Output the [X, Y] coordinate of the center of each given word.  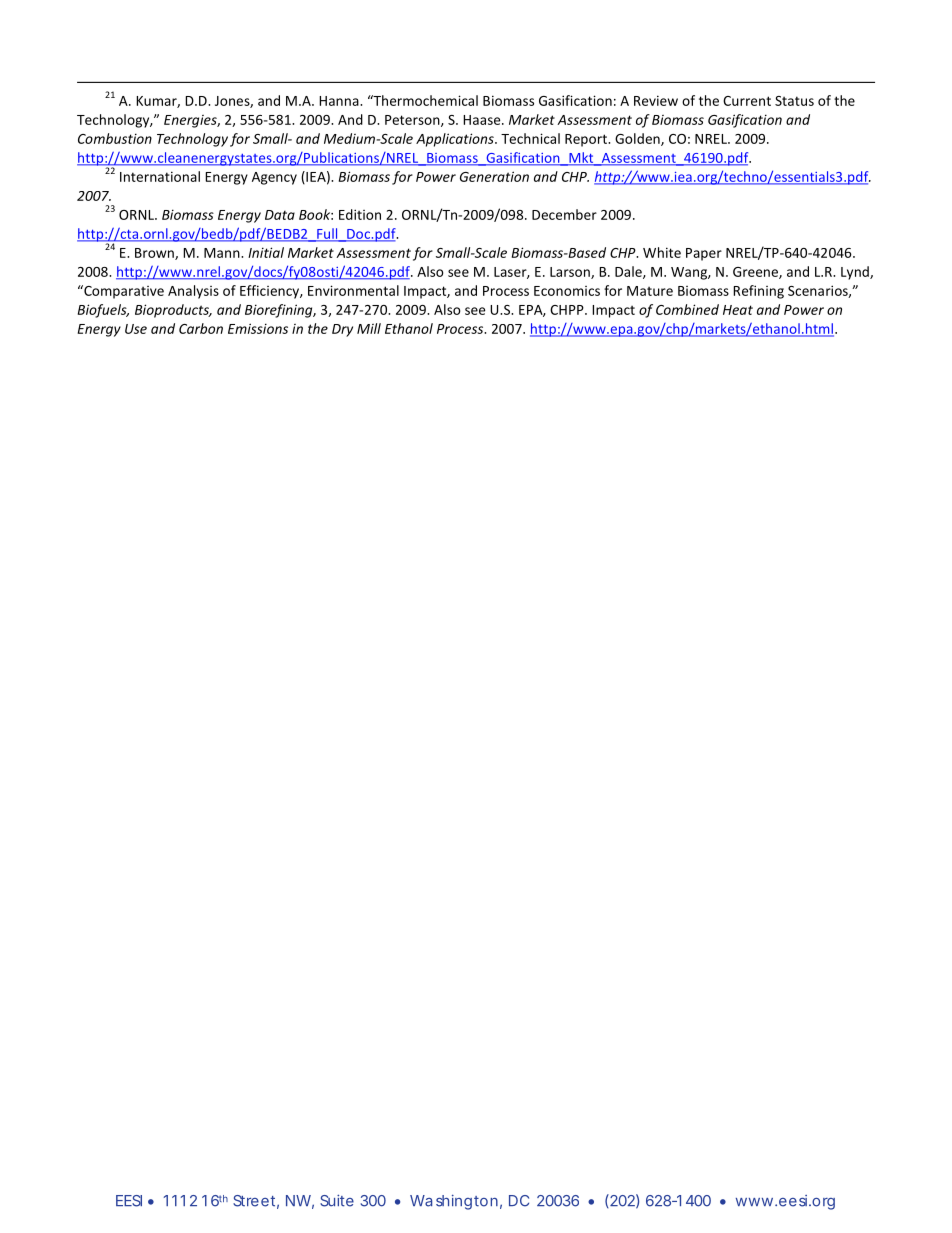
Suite [337, 1200]
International [160, 176]
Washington [454, 1202]
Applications [456, 140]
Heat [738, 310]
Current [747, 101]
